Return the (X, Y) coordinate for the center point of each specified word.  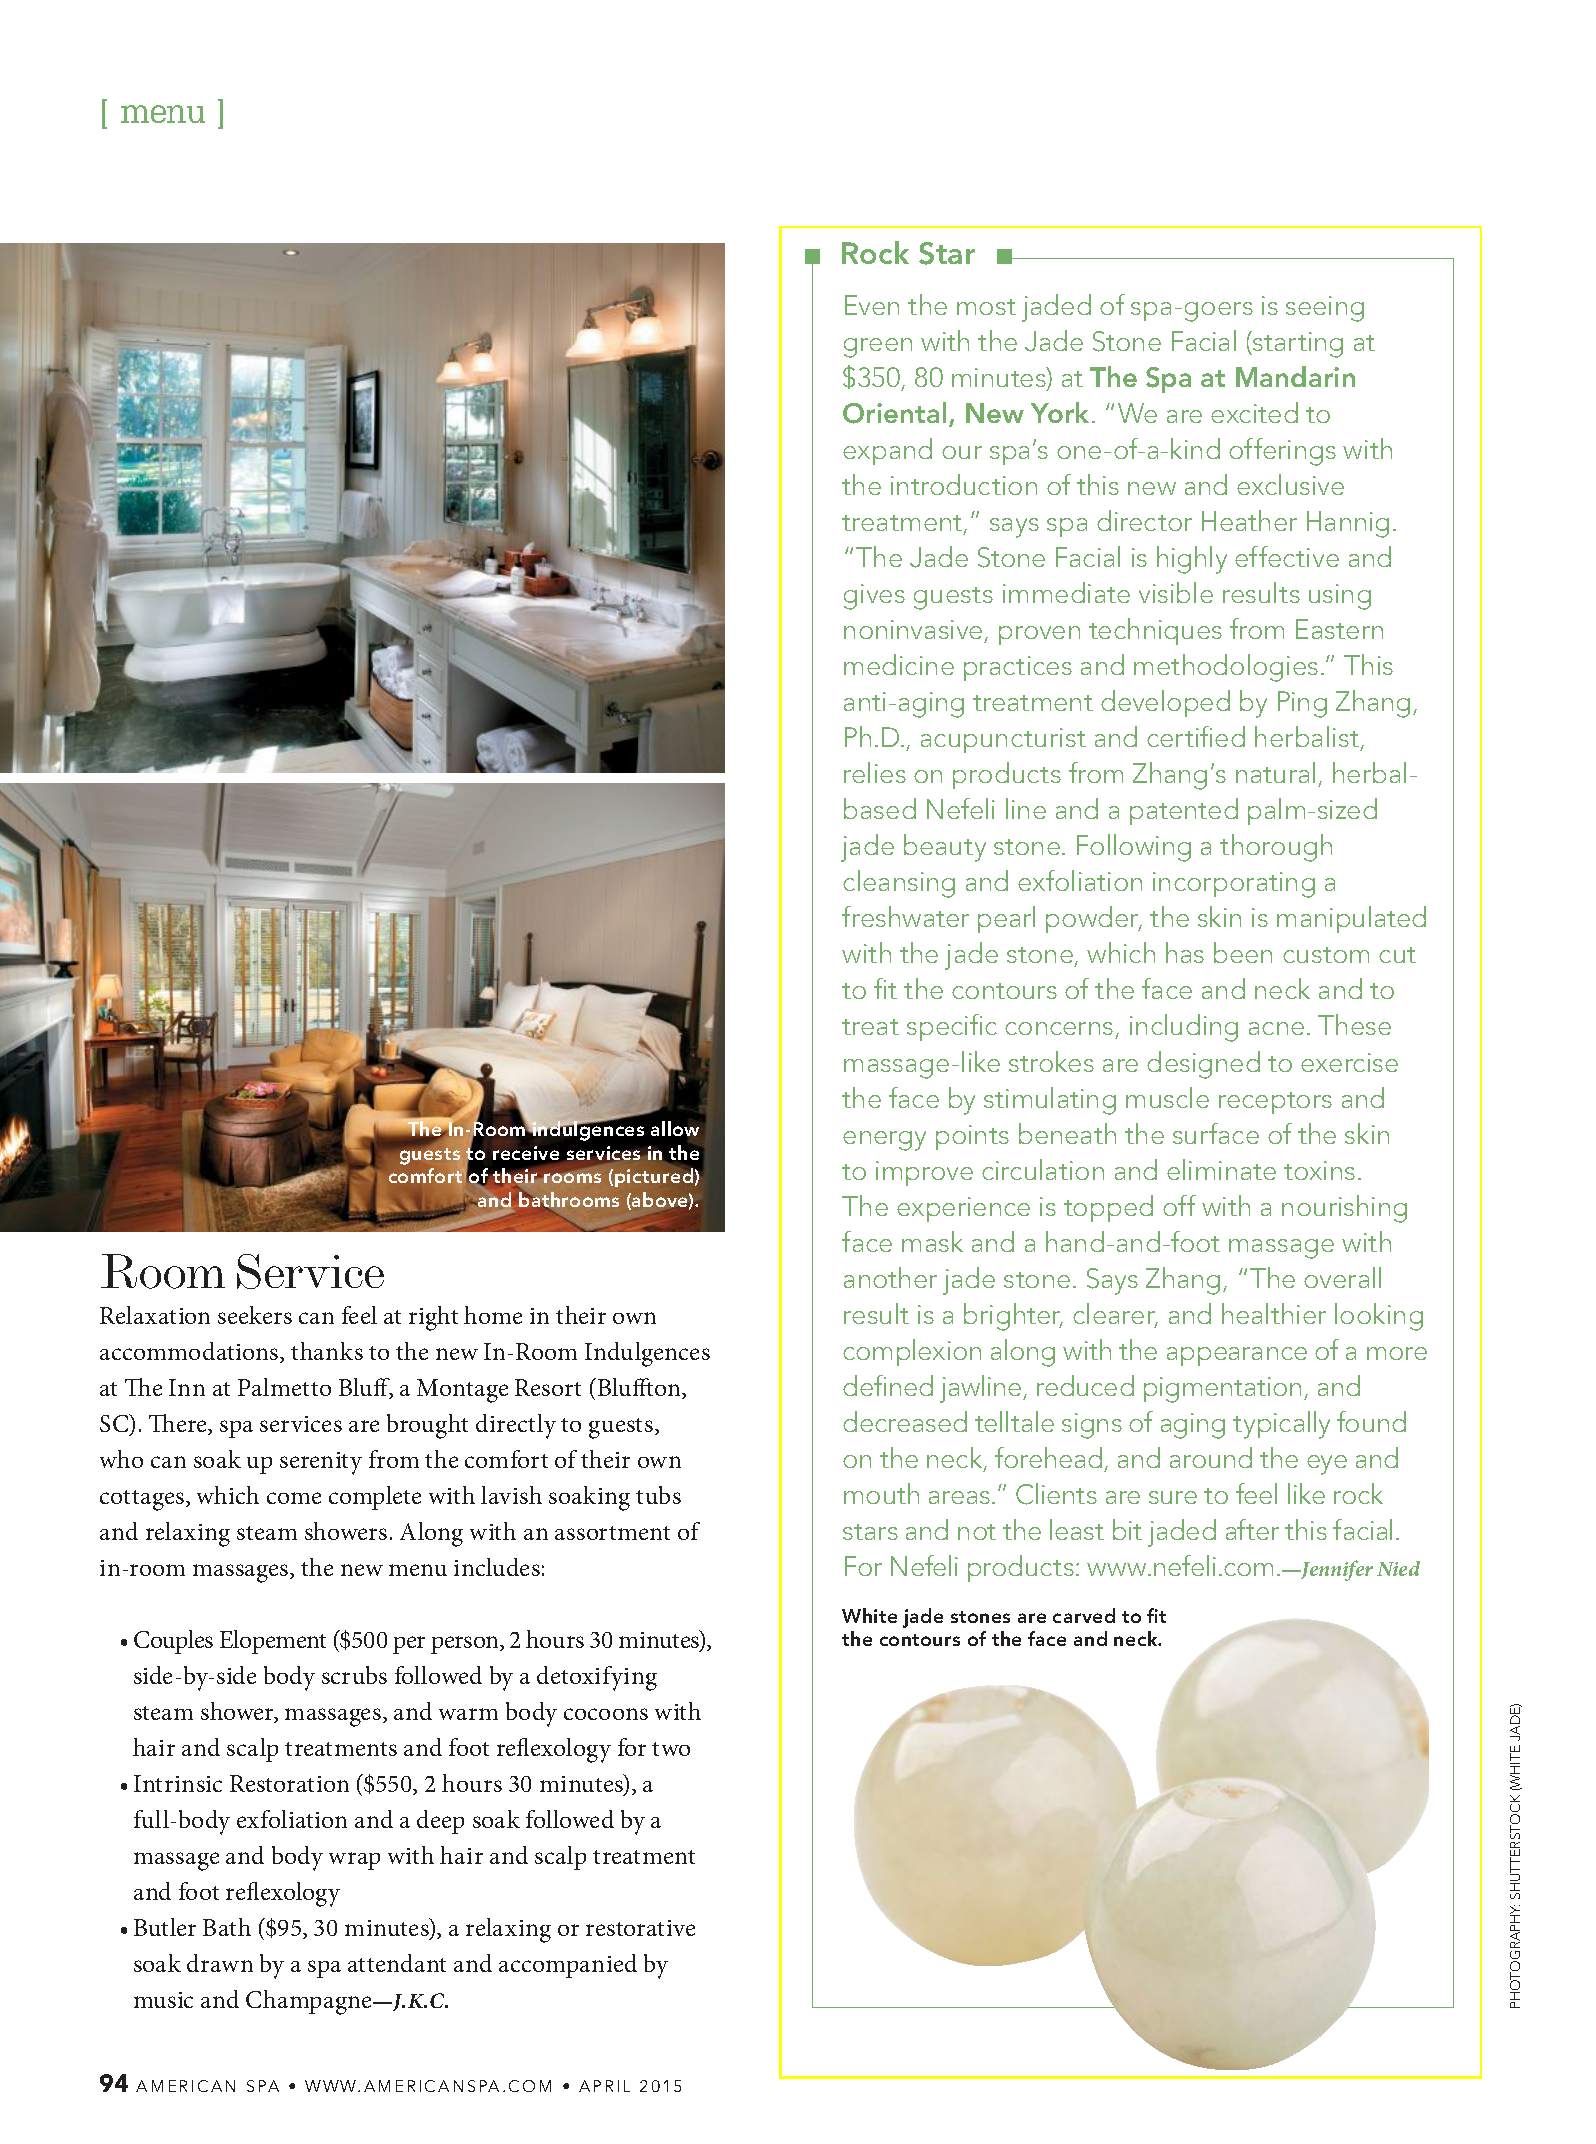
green (878, 348)
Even (872, 305)
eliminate (1221, 1169)
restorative (640, 1928)
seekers (255, 1315)
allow (675, 1130)
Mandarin (1295, 376)
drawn (220, 1963)
